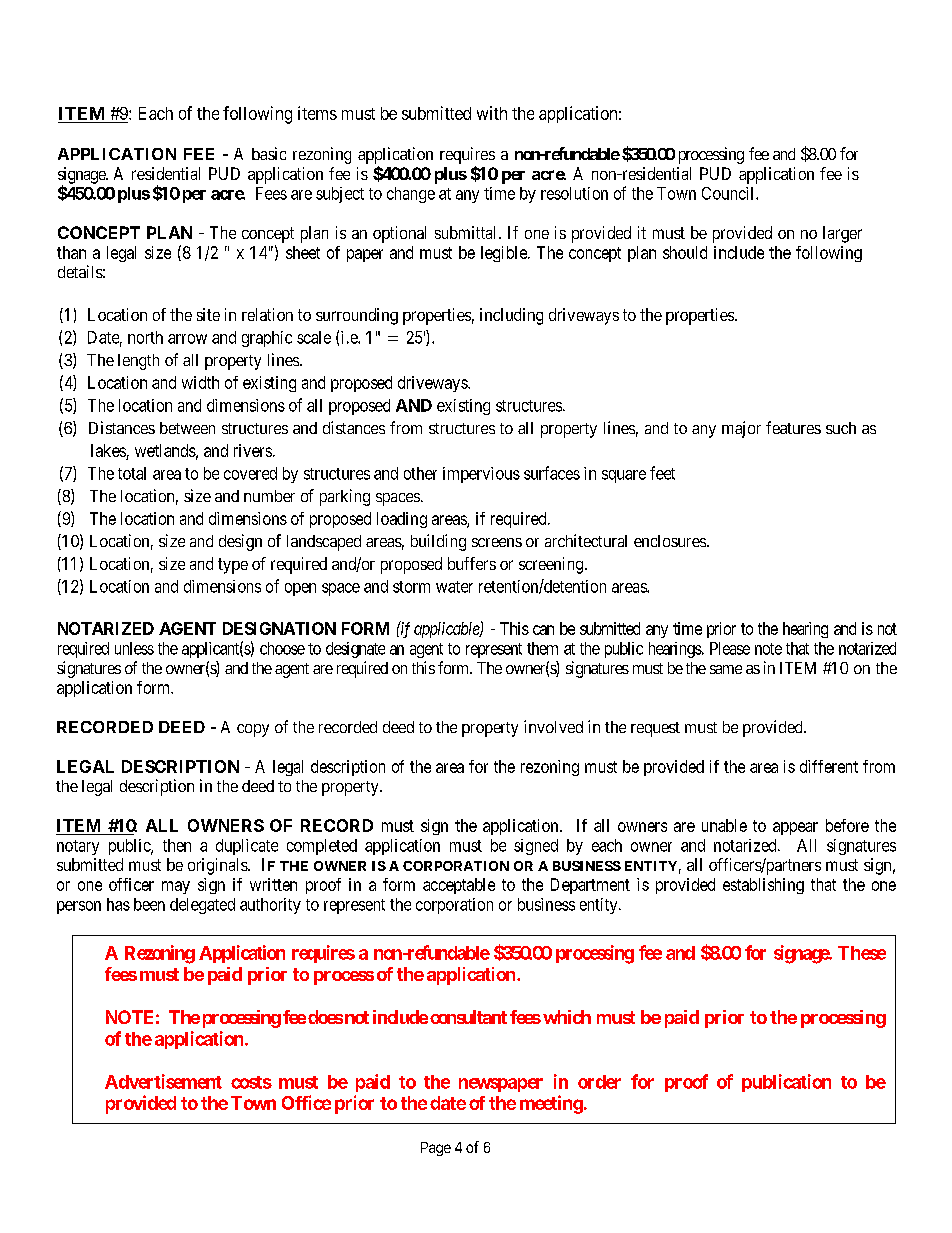 This page has width=952, height=1233. Describe the element at coordinates (492, 113) in the page. I see `with` at that location.
